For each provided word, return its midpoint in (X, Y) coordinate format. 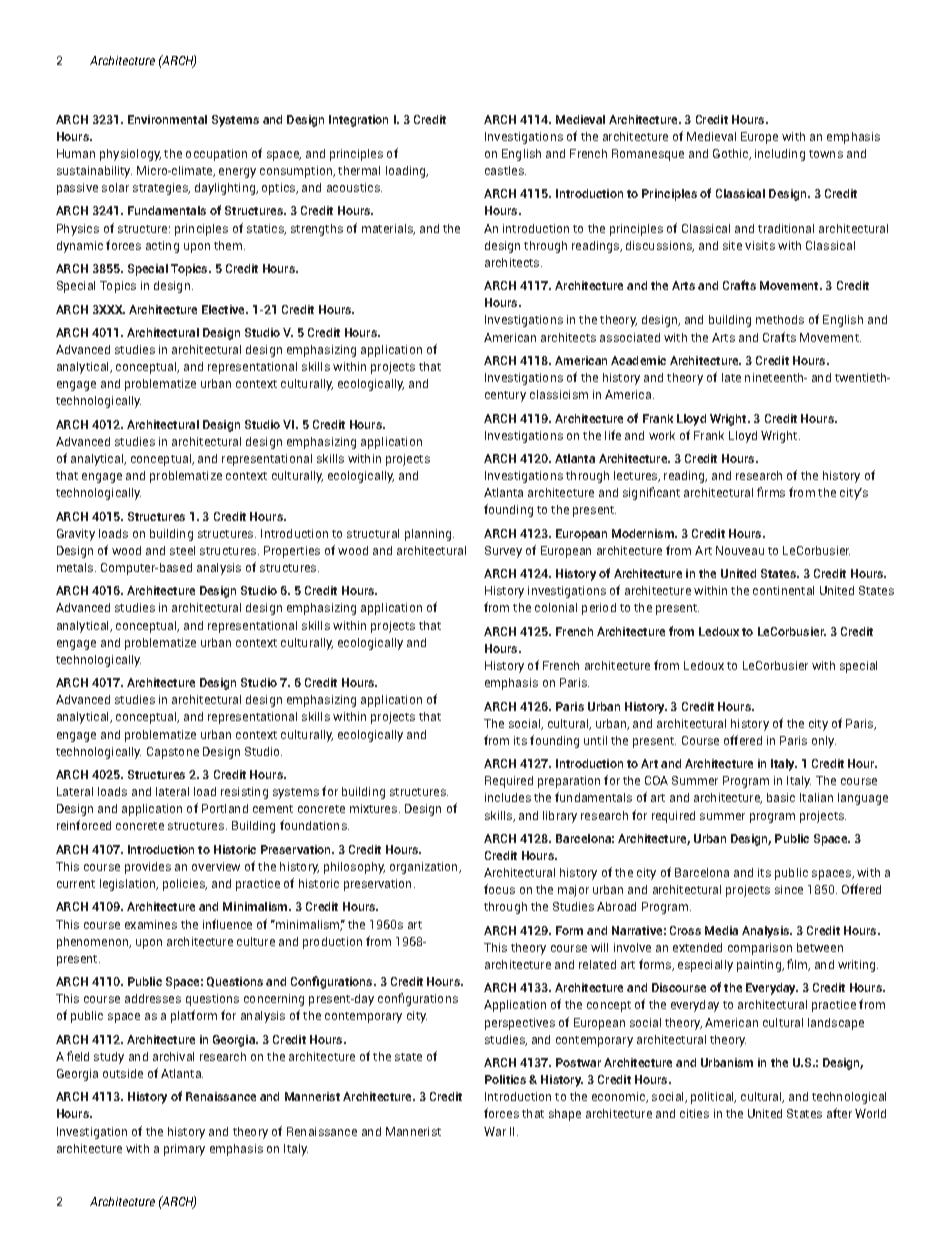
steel (182, 550)
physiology (130, 155)
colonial (556, 607)
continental (783, 590)
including (780, 155)
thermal (359, 170)
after (839, 1113)
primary (184, 1150)
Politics (505, 1079)
